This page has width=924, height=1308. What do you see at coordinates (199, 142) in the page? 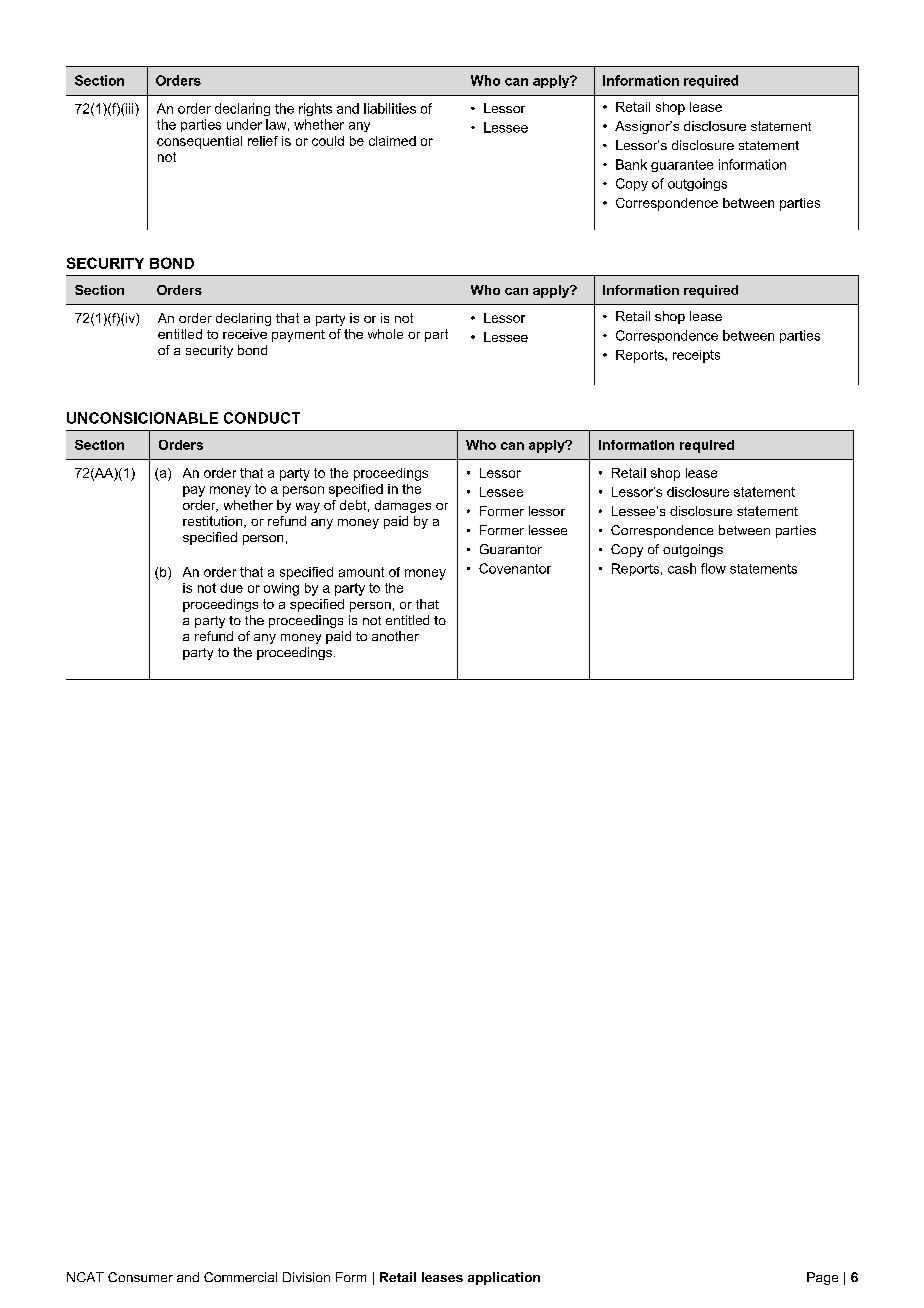
I see `consequential` at bounding box center [199, 142].
